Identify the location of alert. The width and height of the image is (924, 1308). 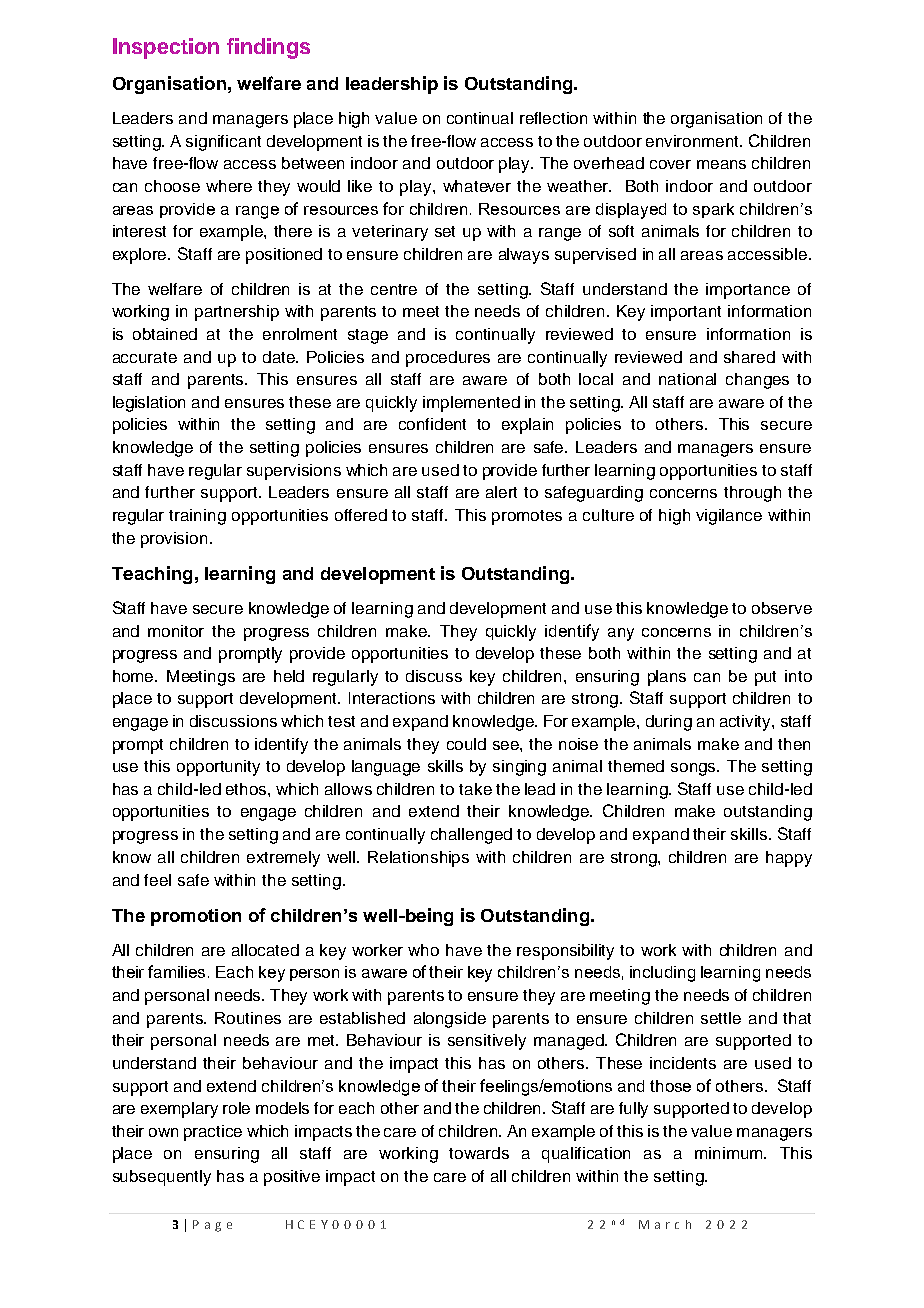
(501, 492).
